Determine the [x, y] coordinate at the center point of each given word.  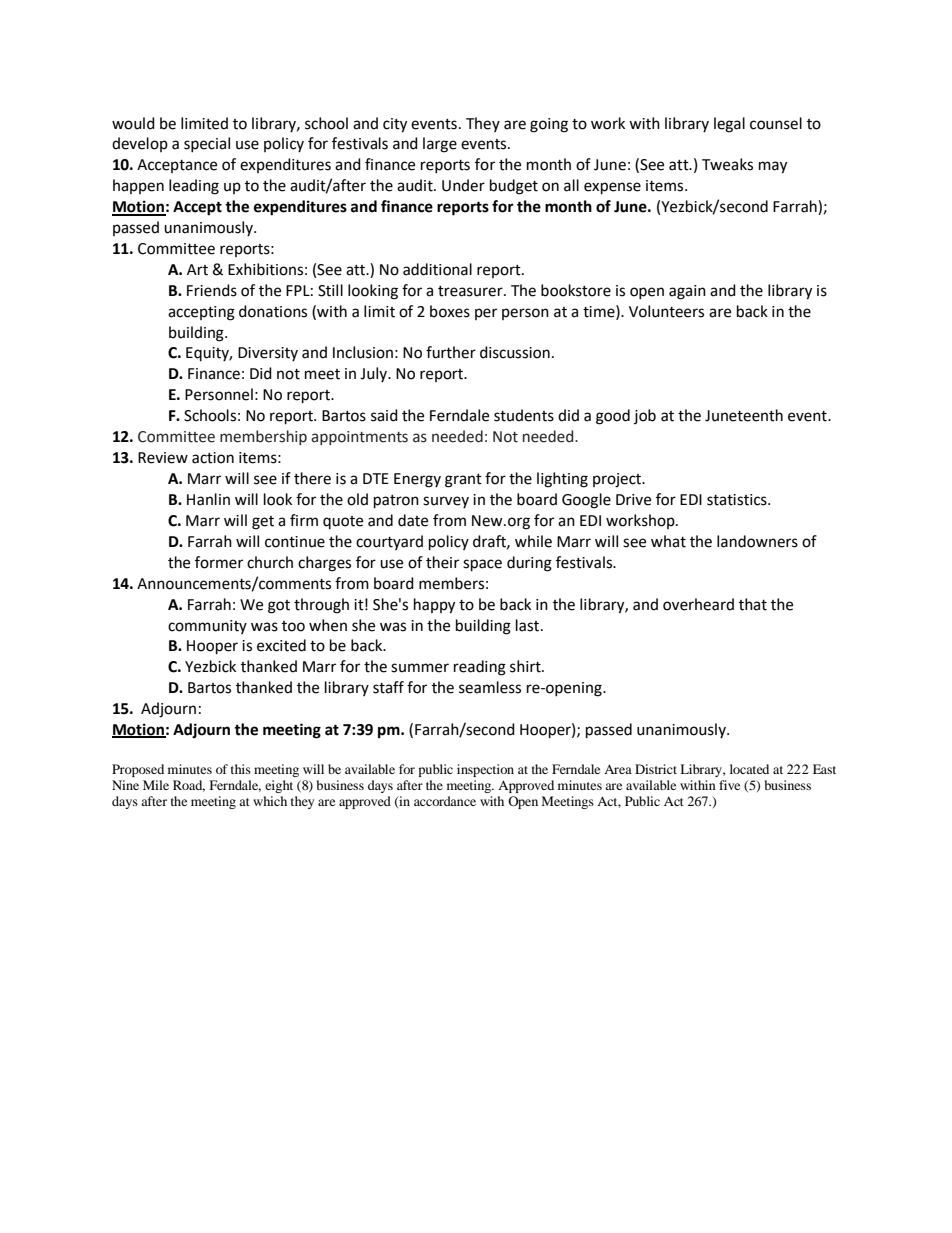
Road [189, 786]
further [451, 352]
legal [729, 125]
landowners [757, 541]
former [219, 562]
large [440, 145]
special [207, 144]
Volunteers [666, 311]
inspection [485, 770]
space [482, 565]
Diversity [268, 354]
